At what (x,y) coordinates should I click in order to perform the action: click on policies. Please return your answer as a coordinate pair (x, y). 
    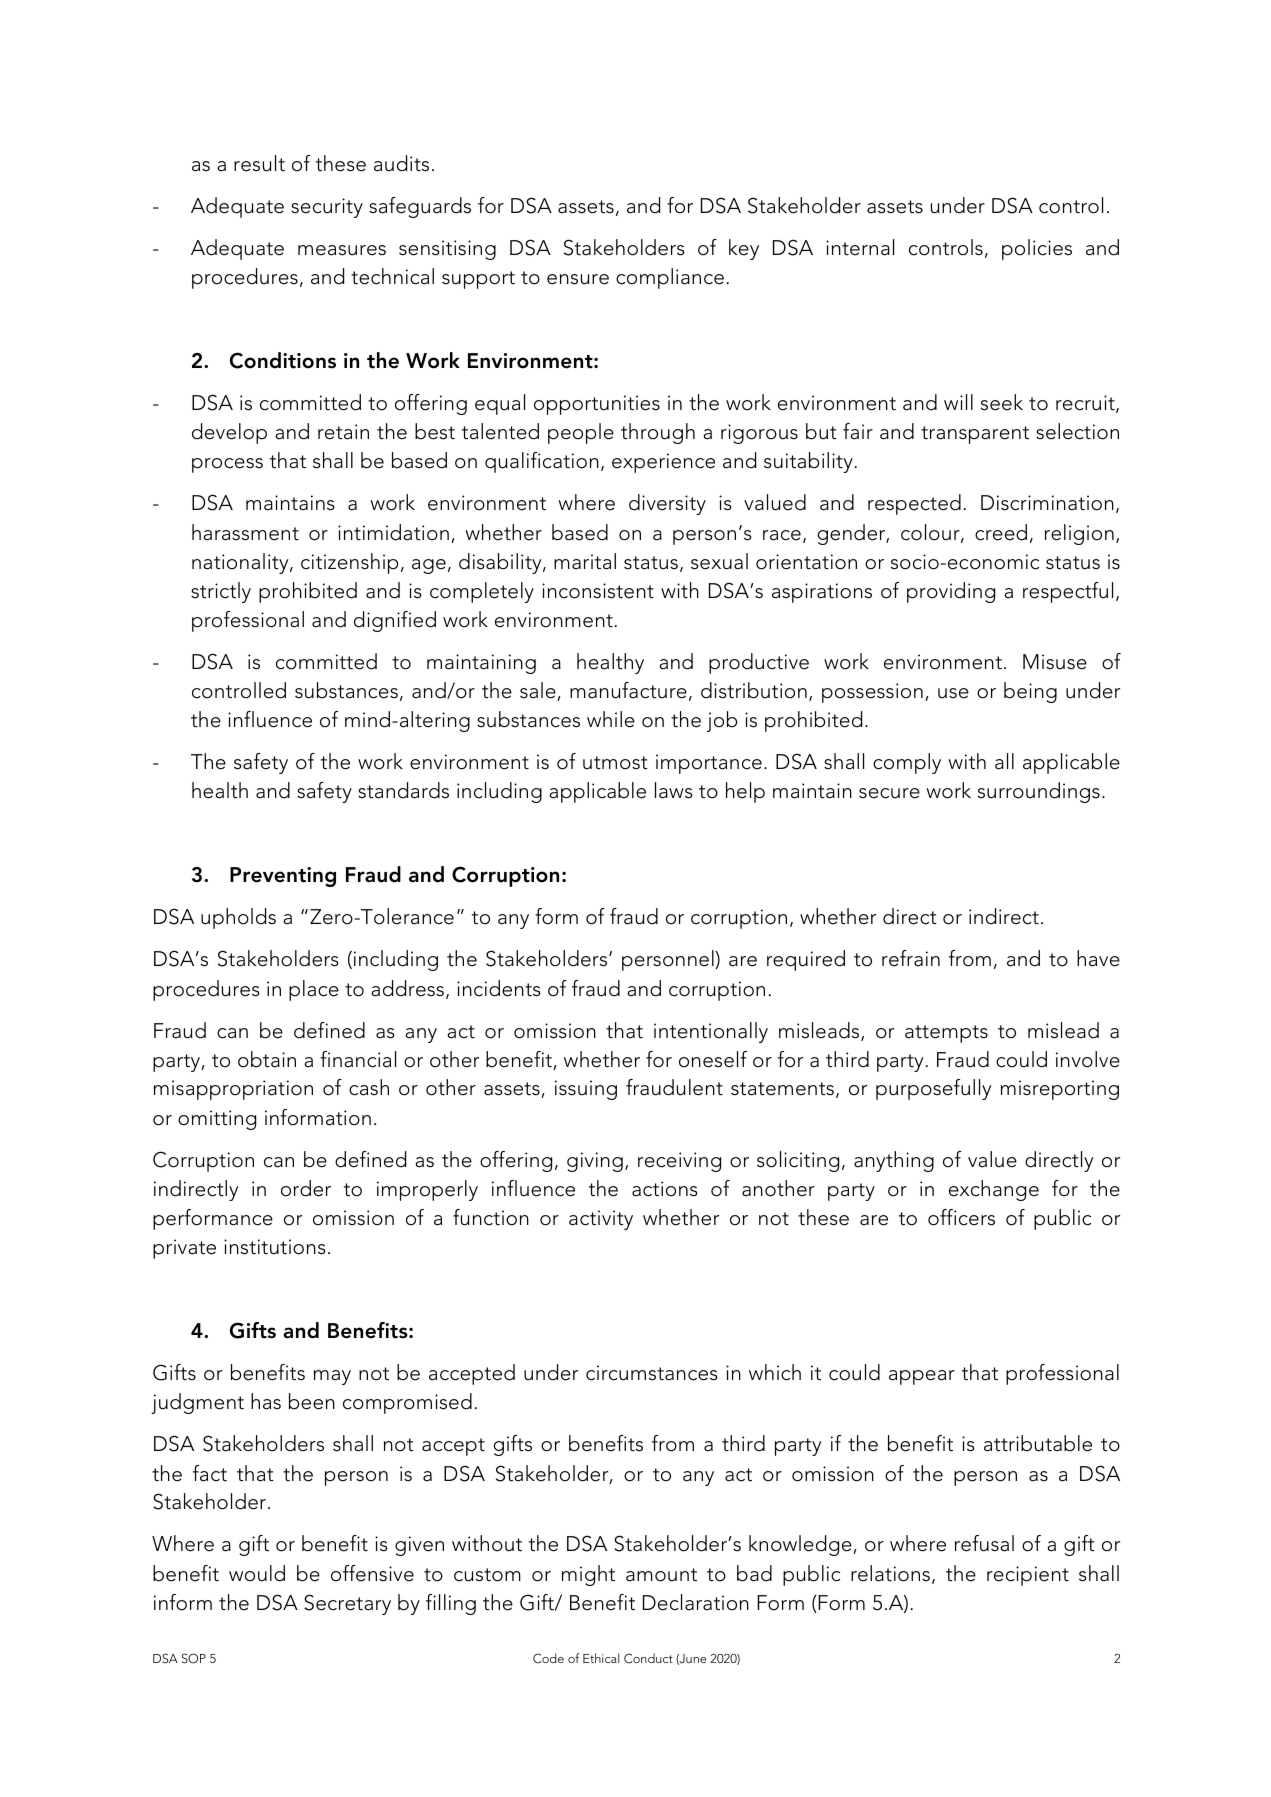
    Looking at the image, I should click on (1037, 249).
